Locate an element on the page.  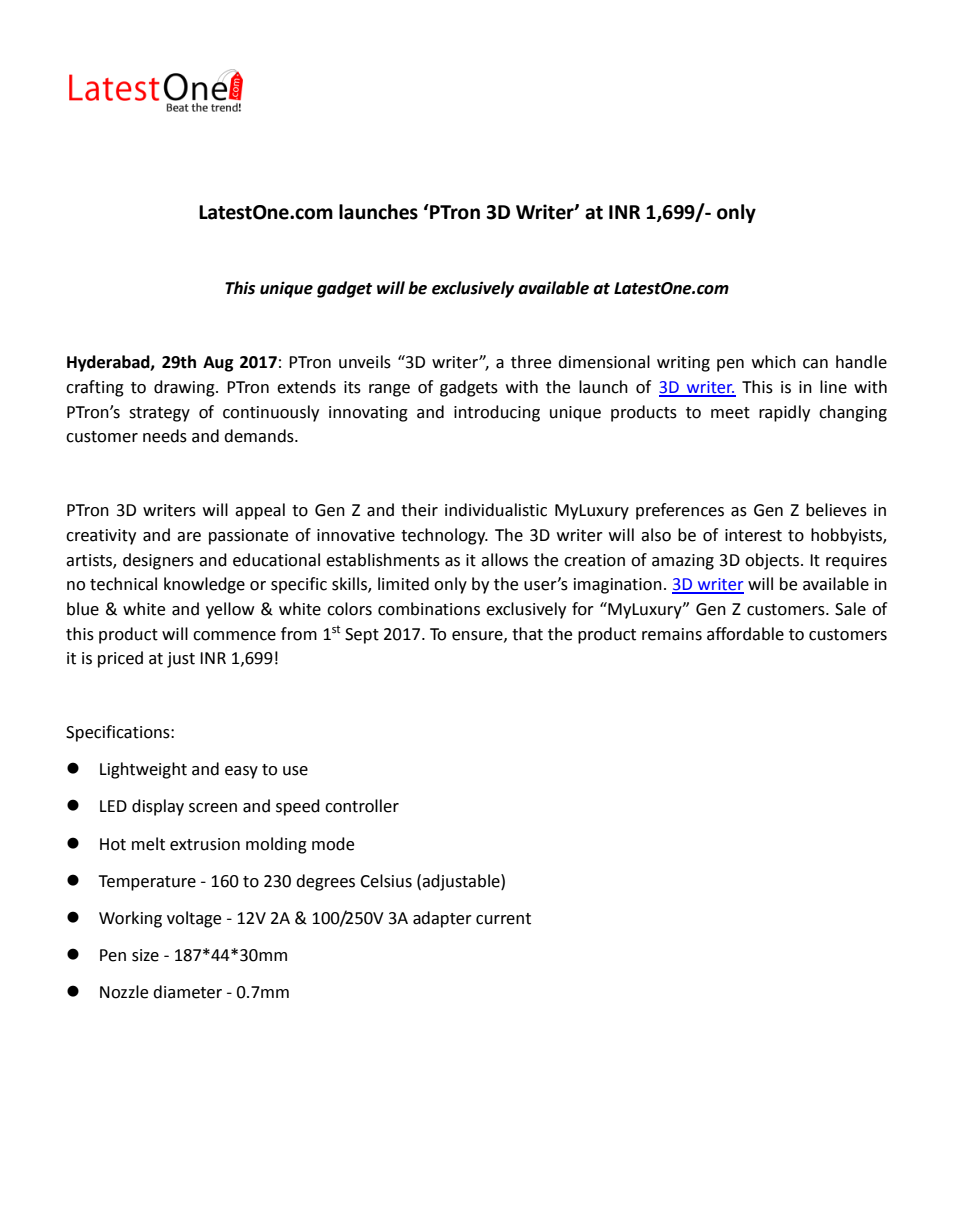
controller is located at coordinates (362, 806).
